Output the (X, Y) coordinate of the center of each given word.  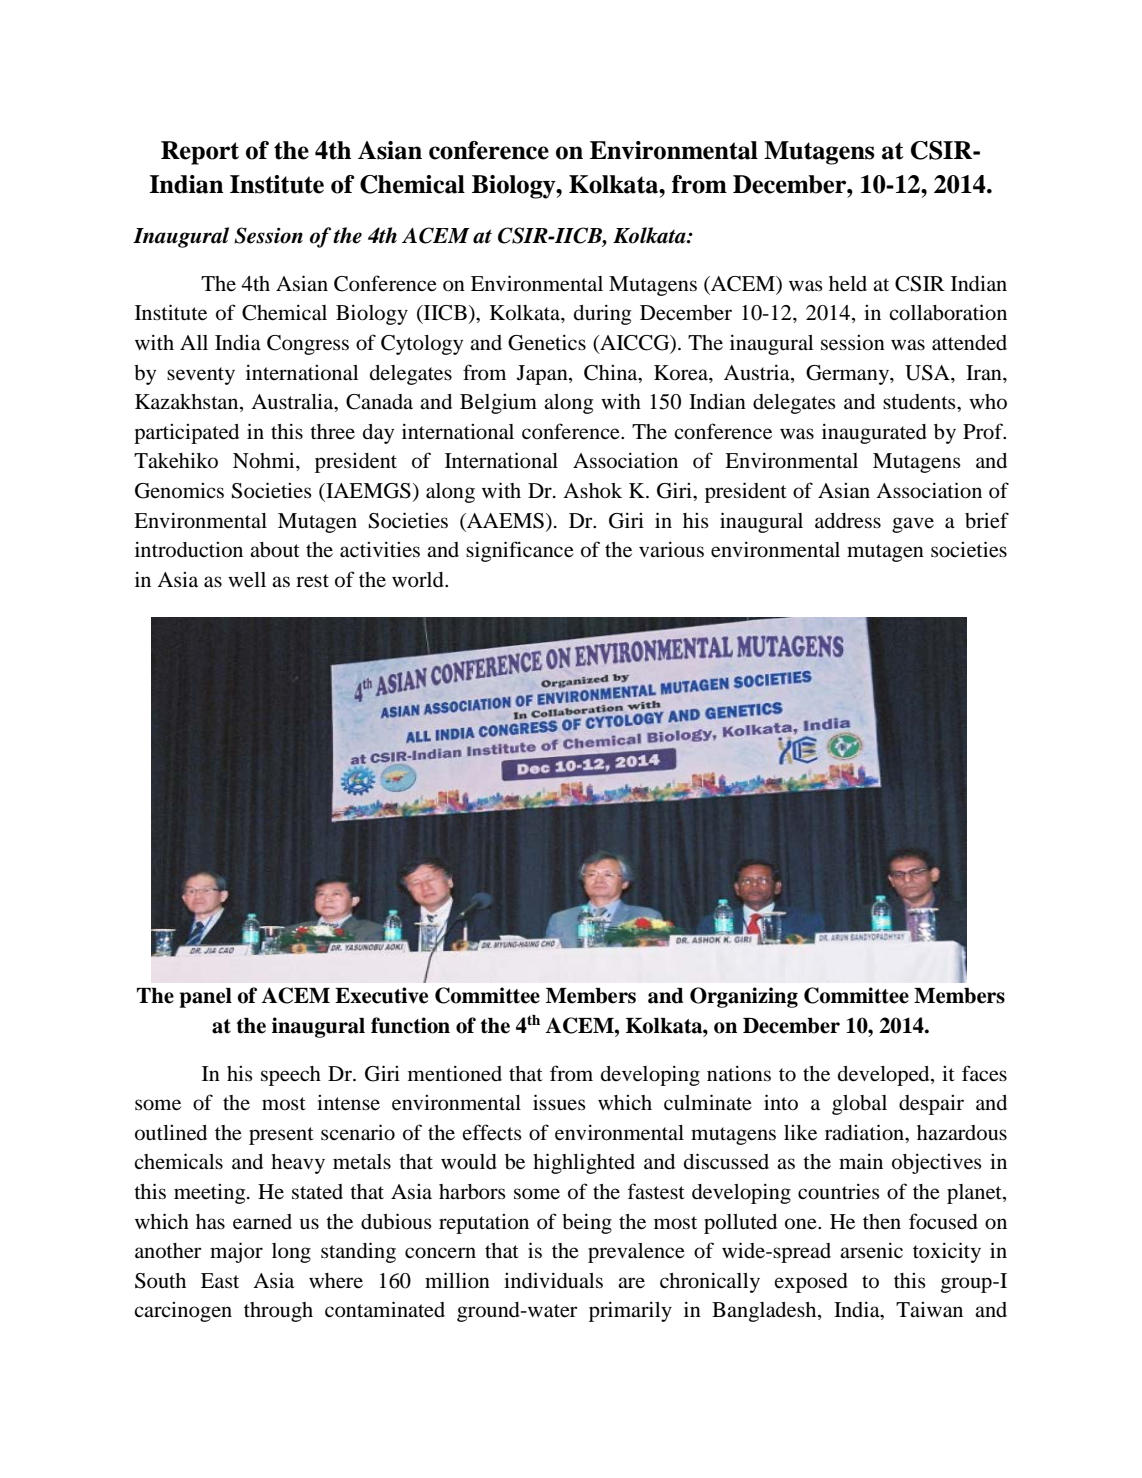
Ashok (592, 491)
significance (520, 551)
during (602, 314)
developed (885, 1076)
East (220, 1280)
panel (205, 998)
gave (913, 525)
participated (186, 434)
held (848, 284)
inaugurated (874, 433)
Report (200, 153)
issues (559, 1102)
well (247, 580)
